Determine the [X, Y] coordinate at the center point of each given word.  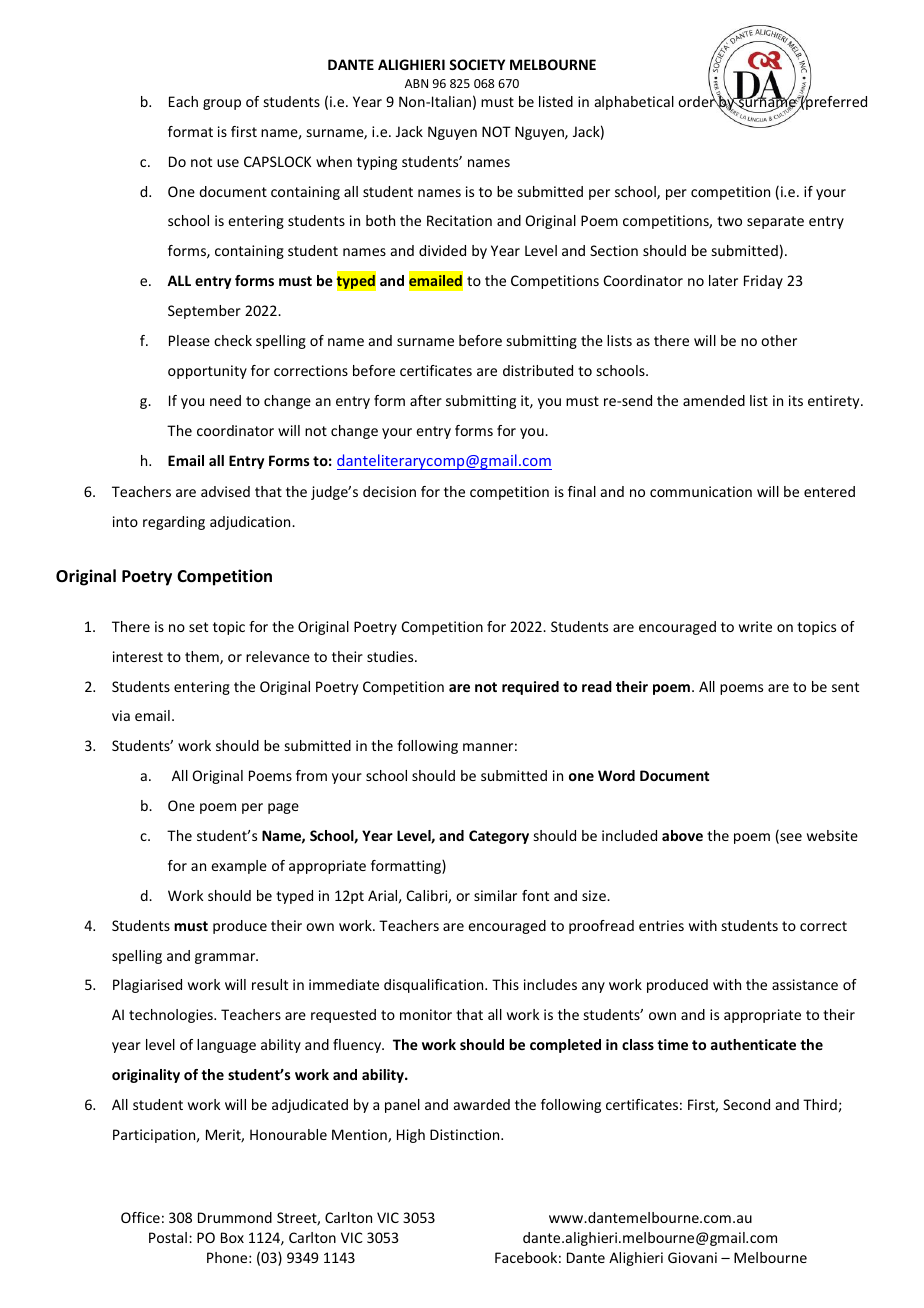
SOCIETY [477, 64]
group [222, 104]
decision [389, 491]
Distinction [466, 1134]
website [832, 835]
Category [499, 837]
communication [701, 491]
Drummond [235, 1217]
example [239, 867]
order [697, 100]
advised [225, 491]
